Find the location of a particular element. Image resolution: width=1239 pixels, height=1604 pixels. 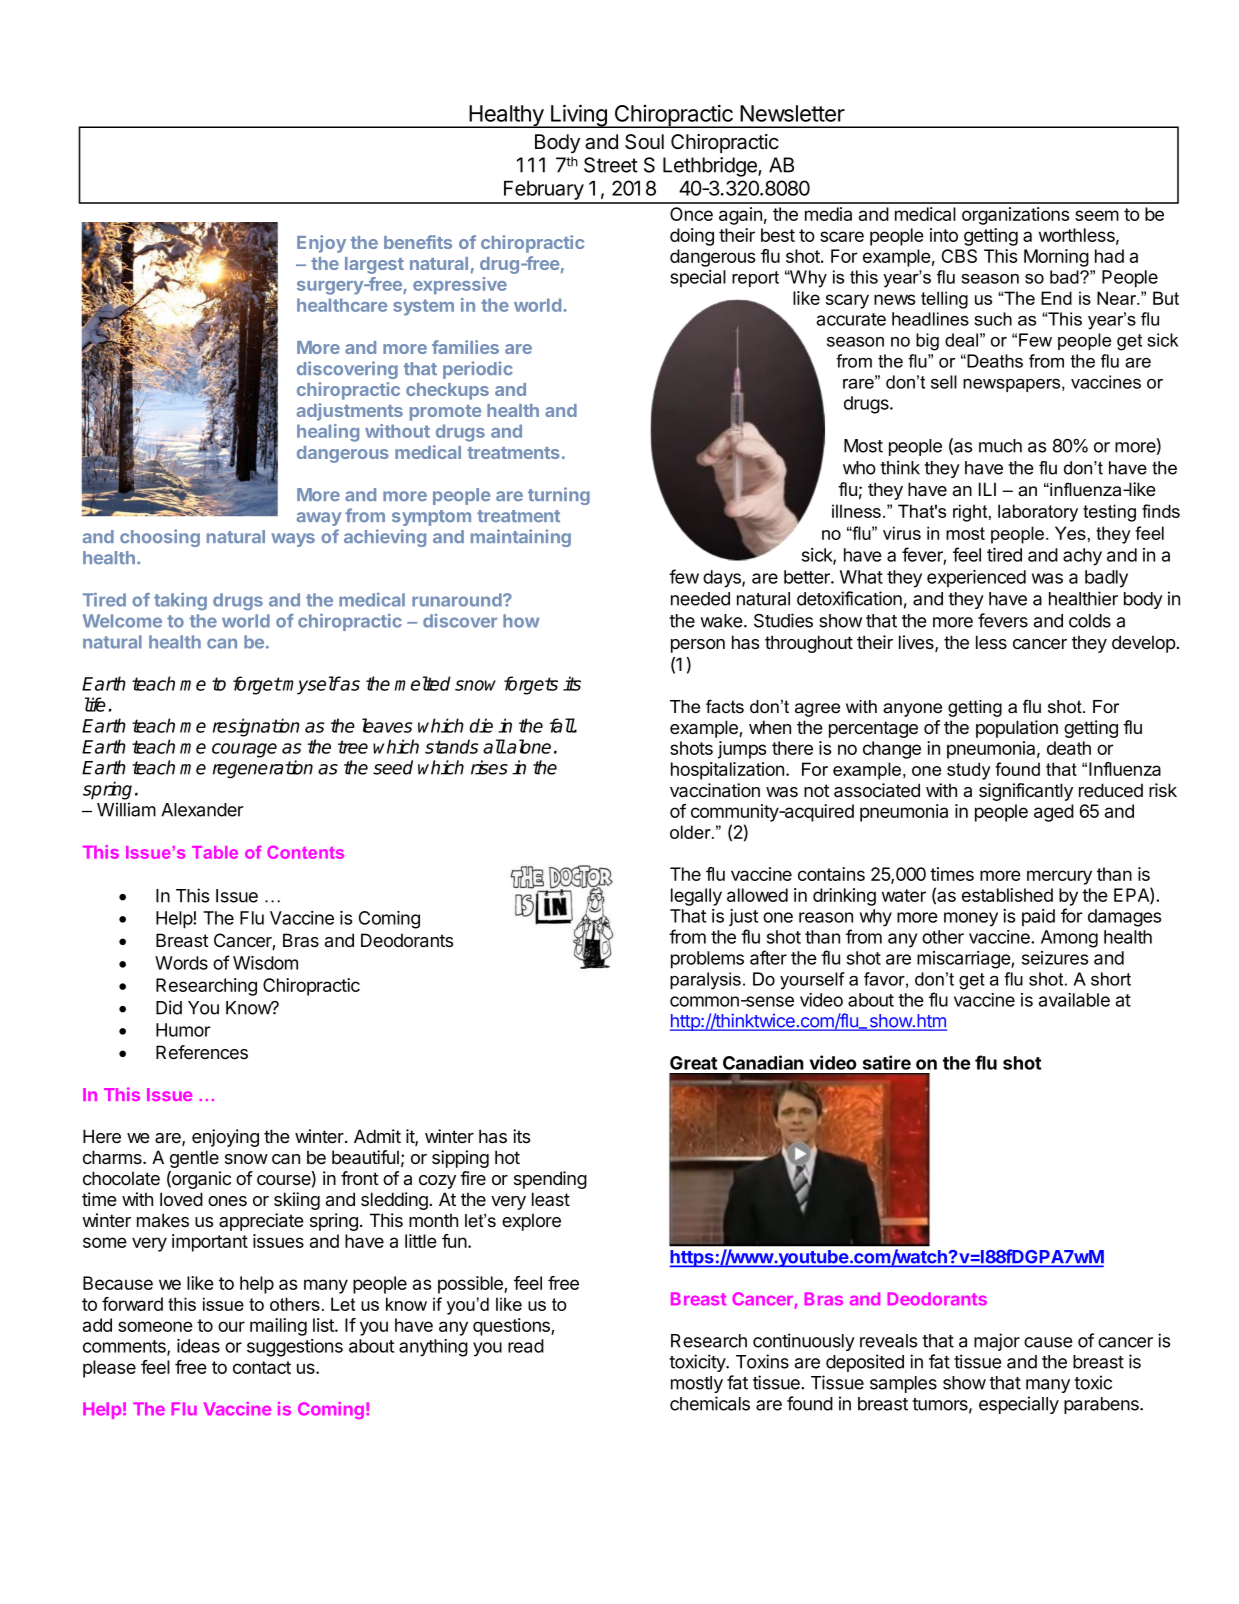

contact is located at coordinates (262, 1367).
